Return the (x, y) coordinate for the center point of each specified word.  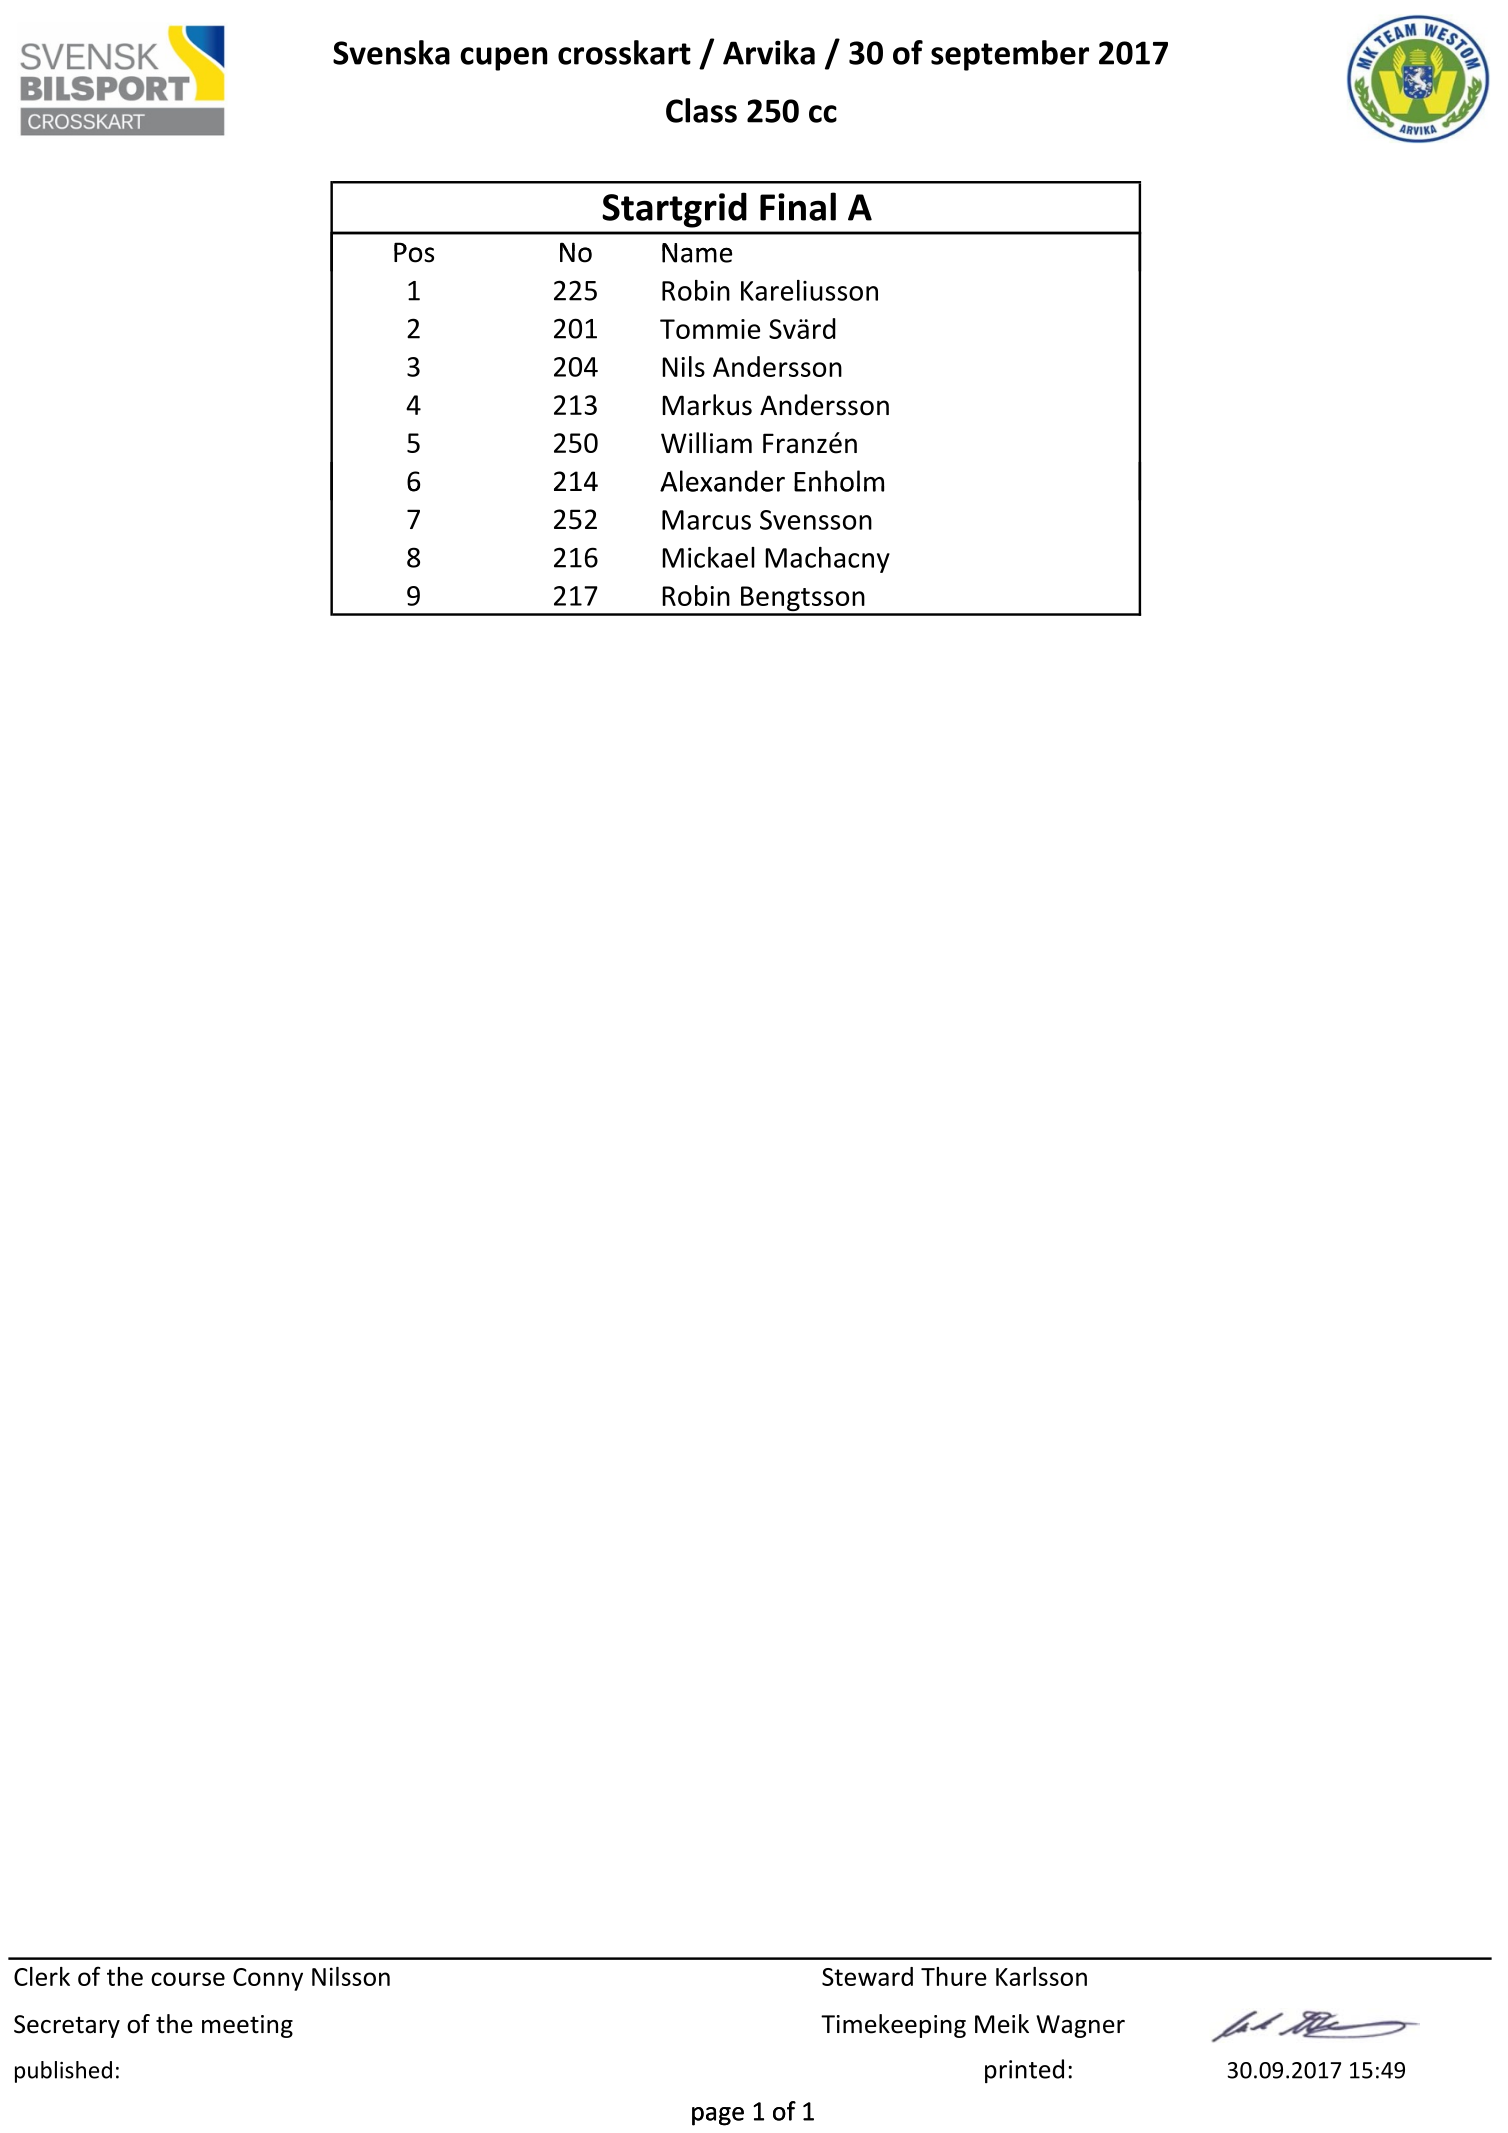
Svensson (816, 520)
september (1010, 55)
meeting (247, 2026)
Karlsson (1041, 1976)
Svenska (391, 52)
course (188, 1979)
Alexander (722, 481)
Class (701, 110)
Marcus (706, 520)
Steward (867, 1976)
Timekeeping (893, 2026)
